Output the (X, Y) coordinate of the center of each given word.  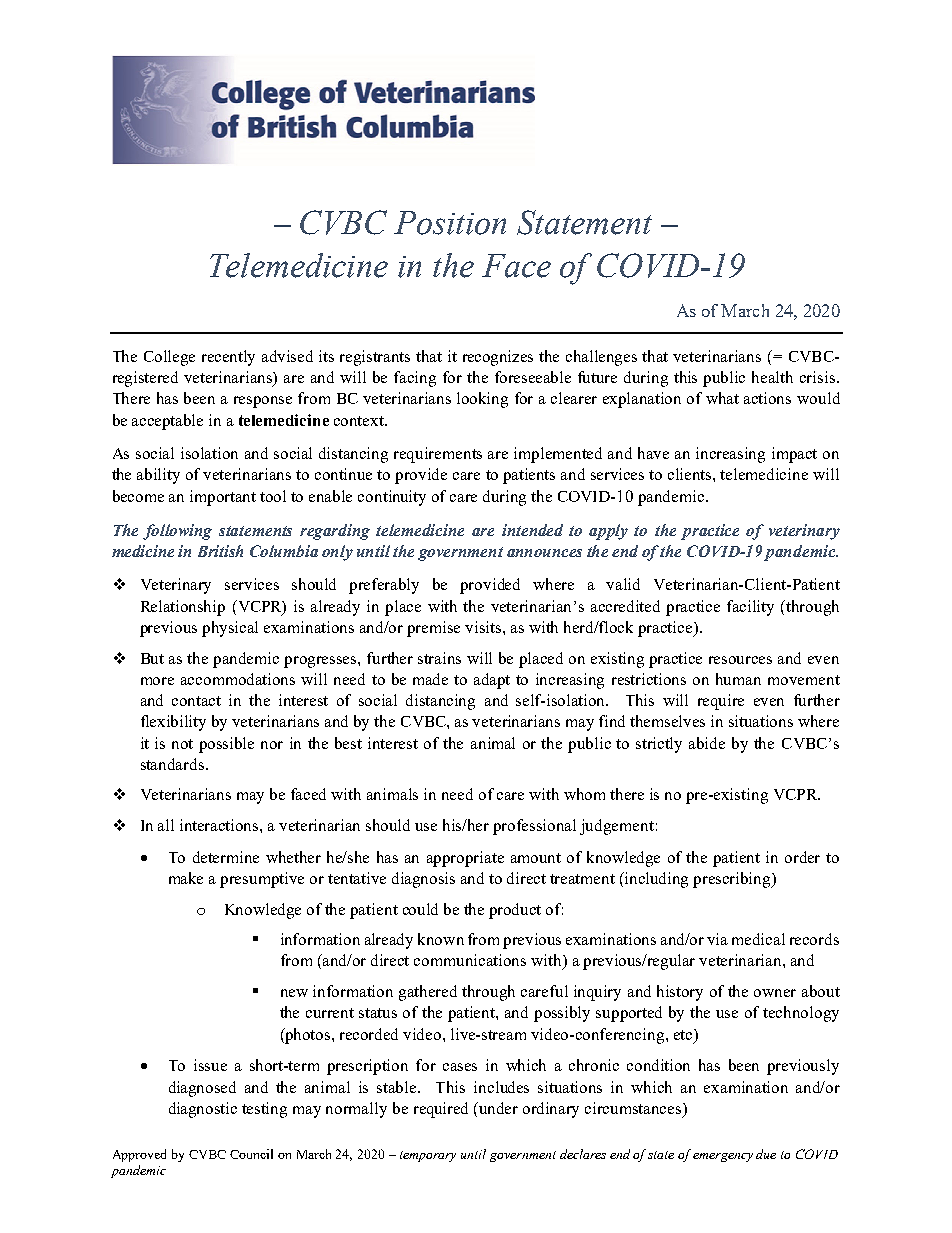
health (772, 377)
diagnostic (203, 1110)
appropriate (465, 859)
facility (750, 608)
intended (532, 530)
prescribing (733, 880)
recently (228, 358)
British (220, 551)
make (186, 878)
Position (450, 223)
